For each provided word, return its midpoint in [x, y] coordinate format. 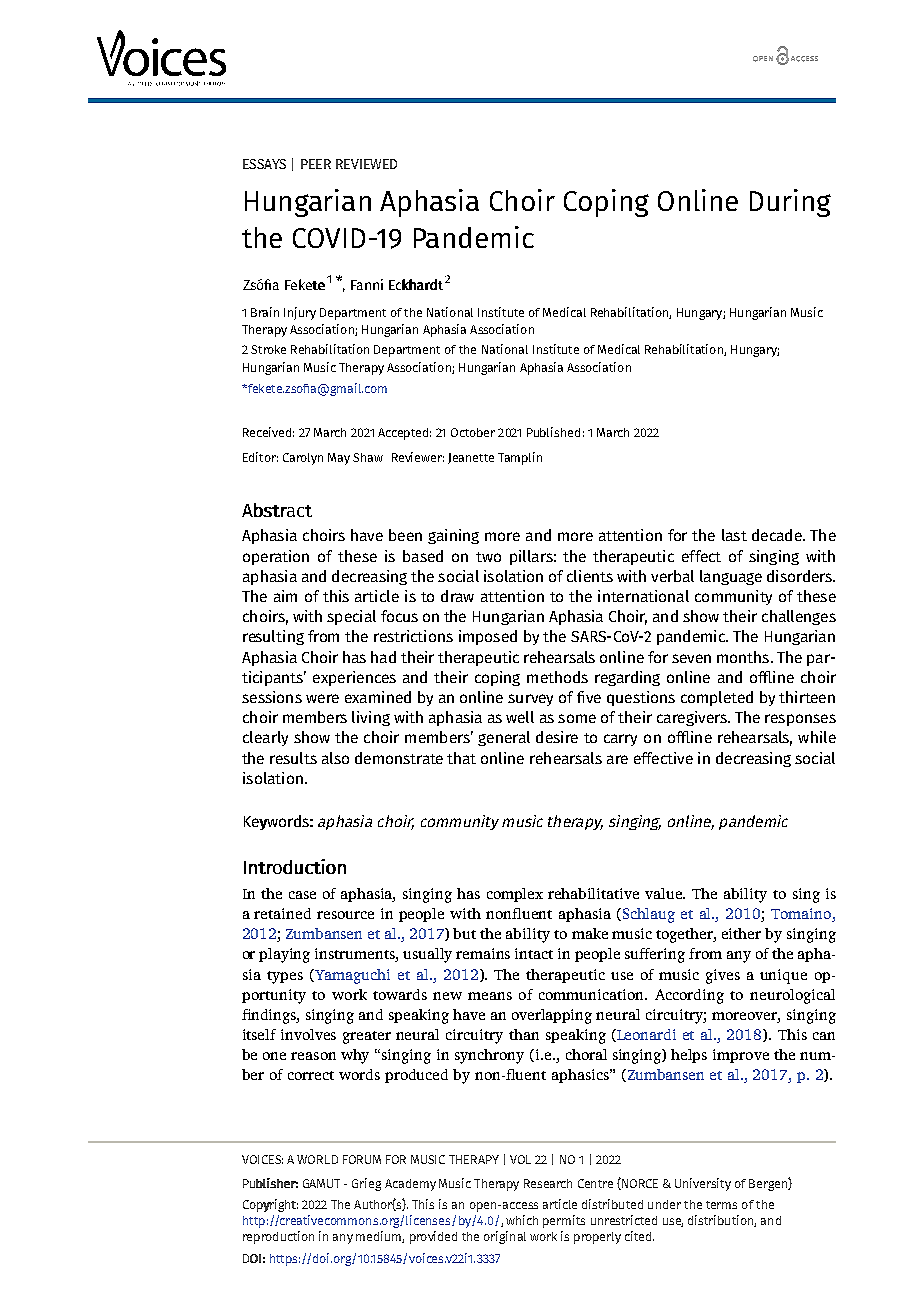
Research [548, 1183]
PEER [316, 164]
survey [530, 700]
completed [717, 698]
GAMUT [321, 1183]
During [790, 203]
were [322, 698]
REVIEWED [366, 164]
